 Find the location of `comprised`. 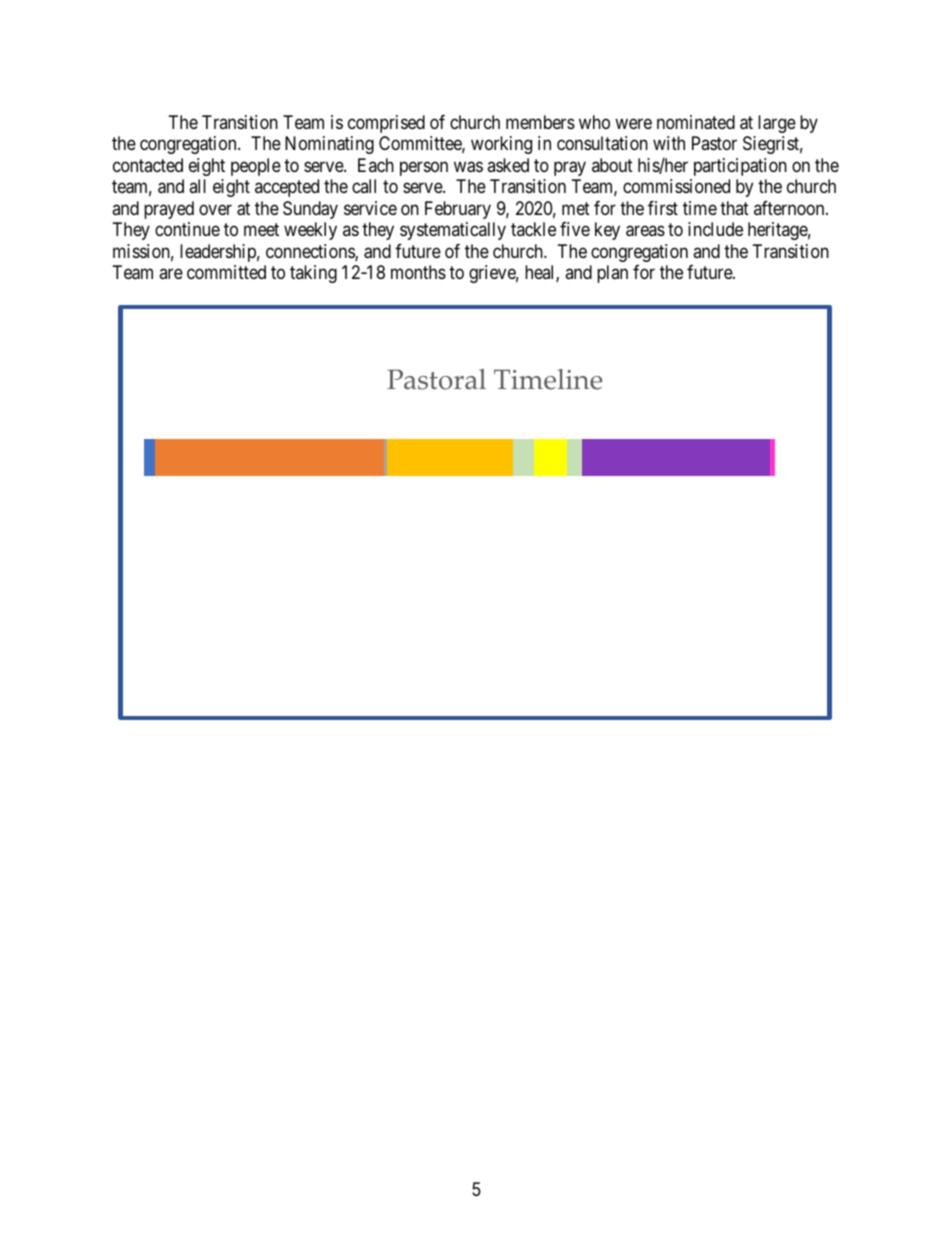

comprised is located at coordinates (386, 124).
